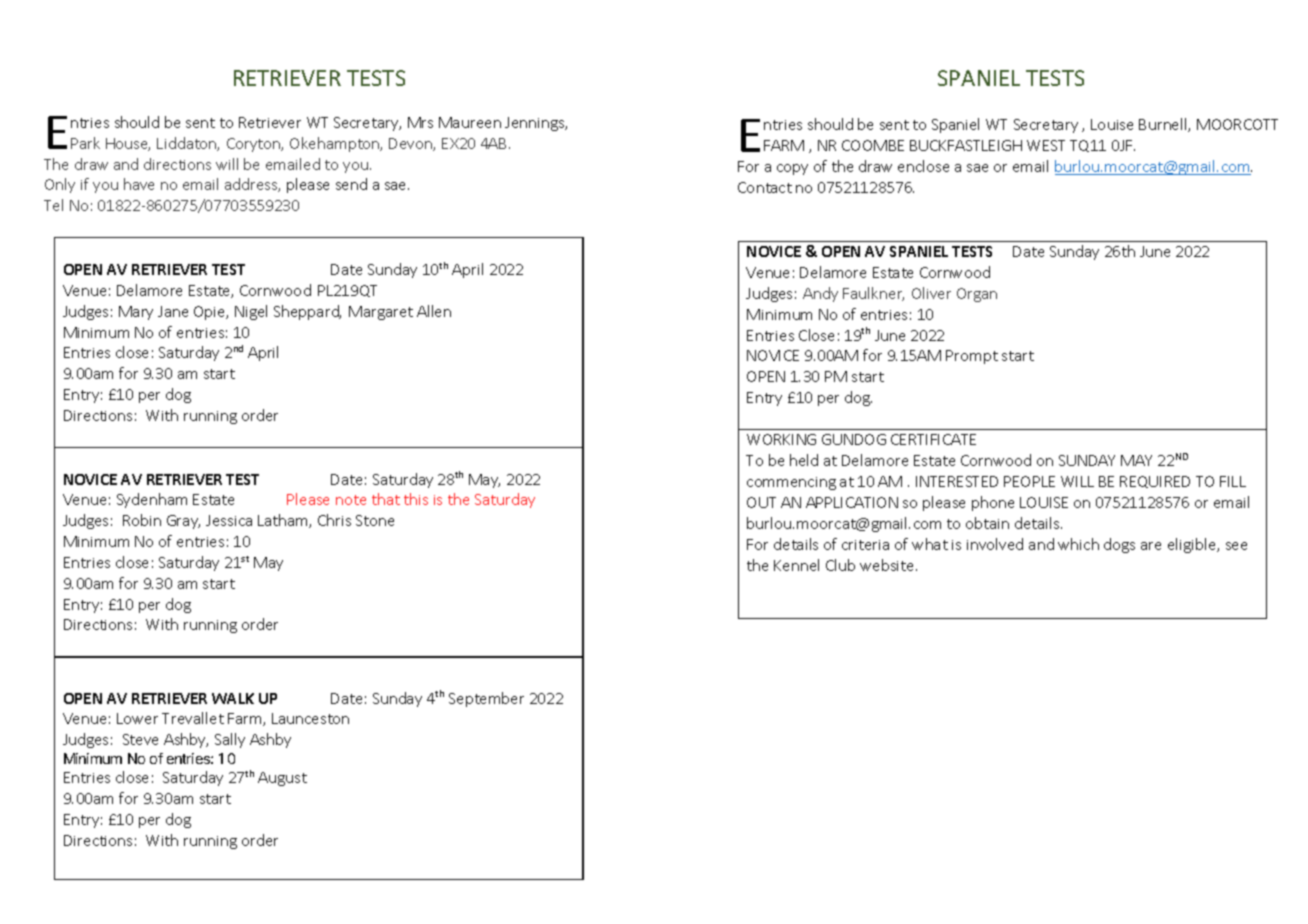  I want to click on copy, so click(792, 169).
